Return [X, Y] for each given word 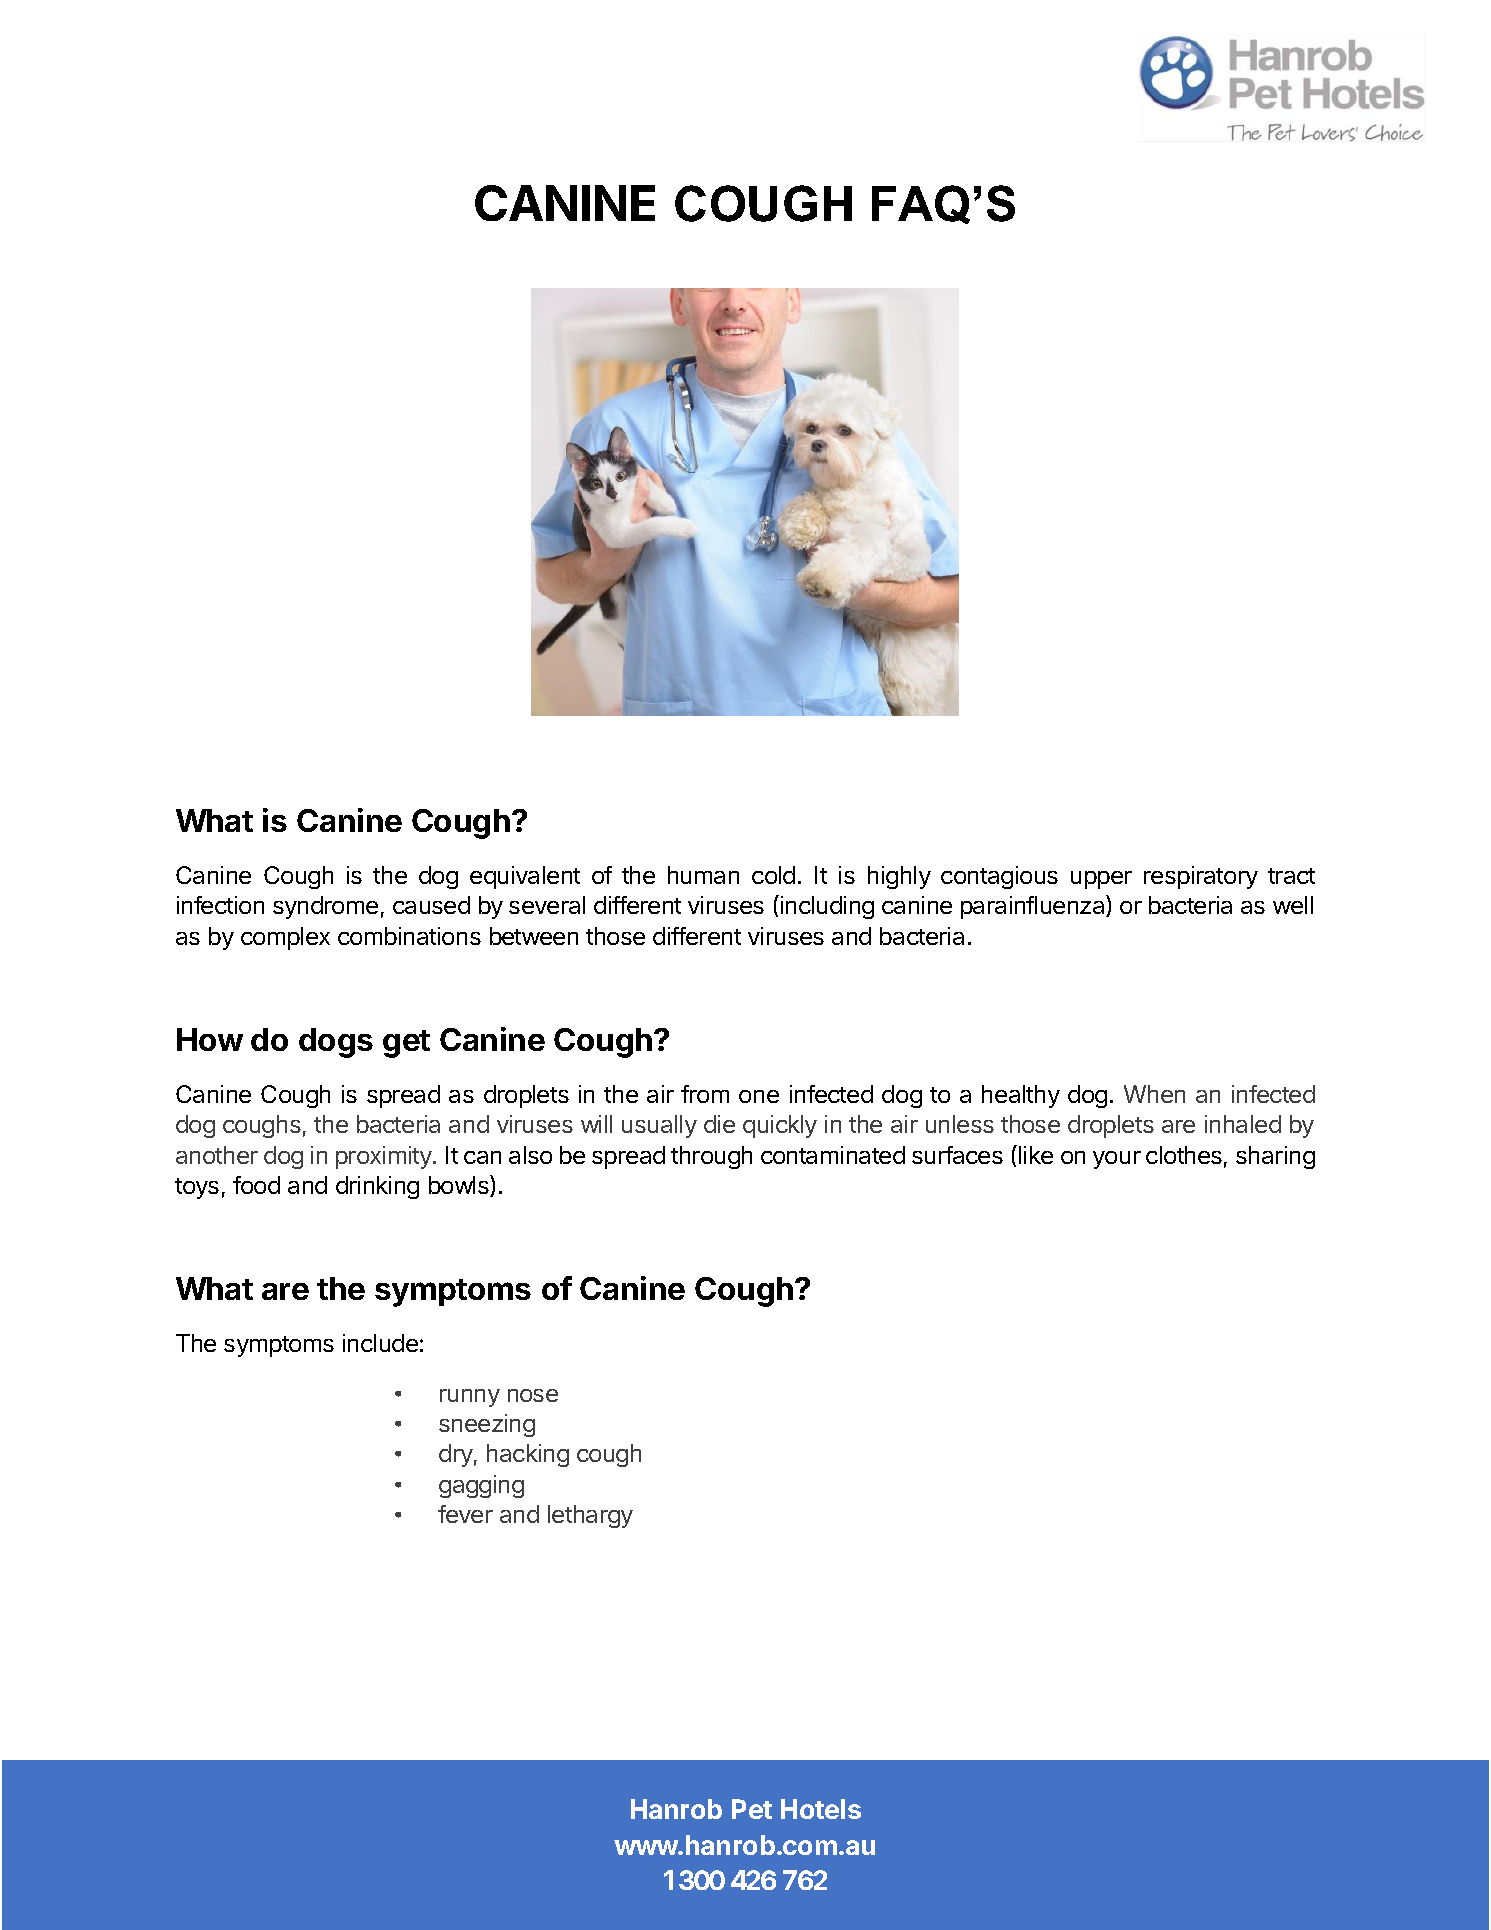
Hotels [821, 1809]
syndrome [325, 907]
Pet [752, 1809]
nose [533, 1395]
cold [773, 875]
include [380, 1343]
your [1117, 1160]
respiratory [1201, 877]
